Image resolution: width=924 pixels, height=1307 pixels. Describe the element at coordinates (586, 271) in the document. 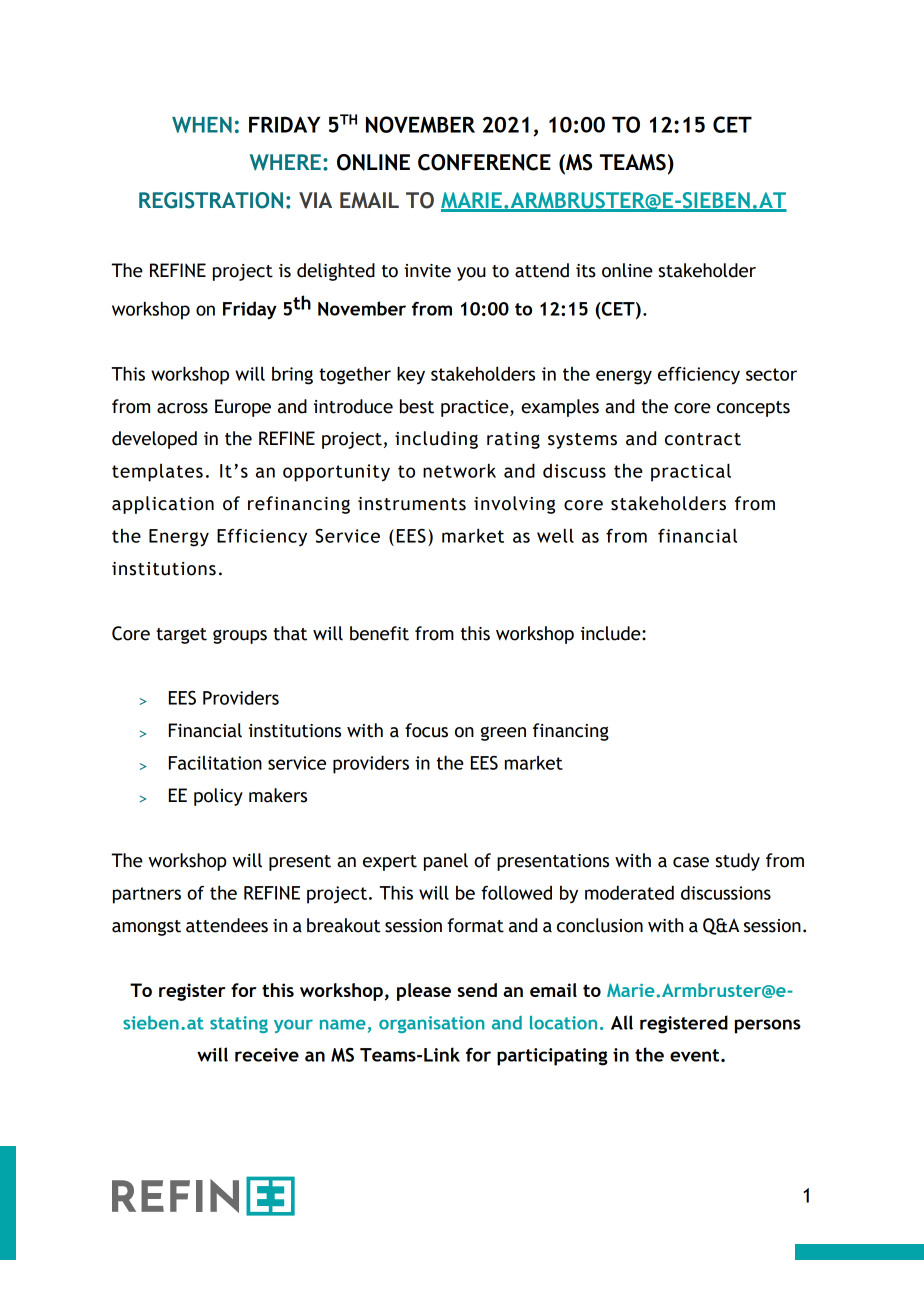

I see `its` at that location.
